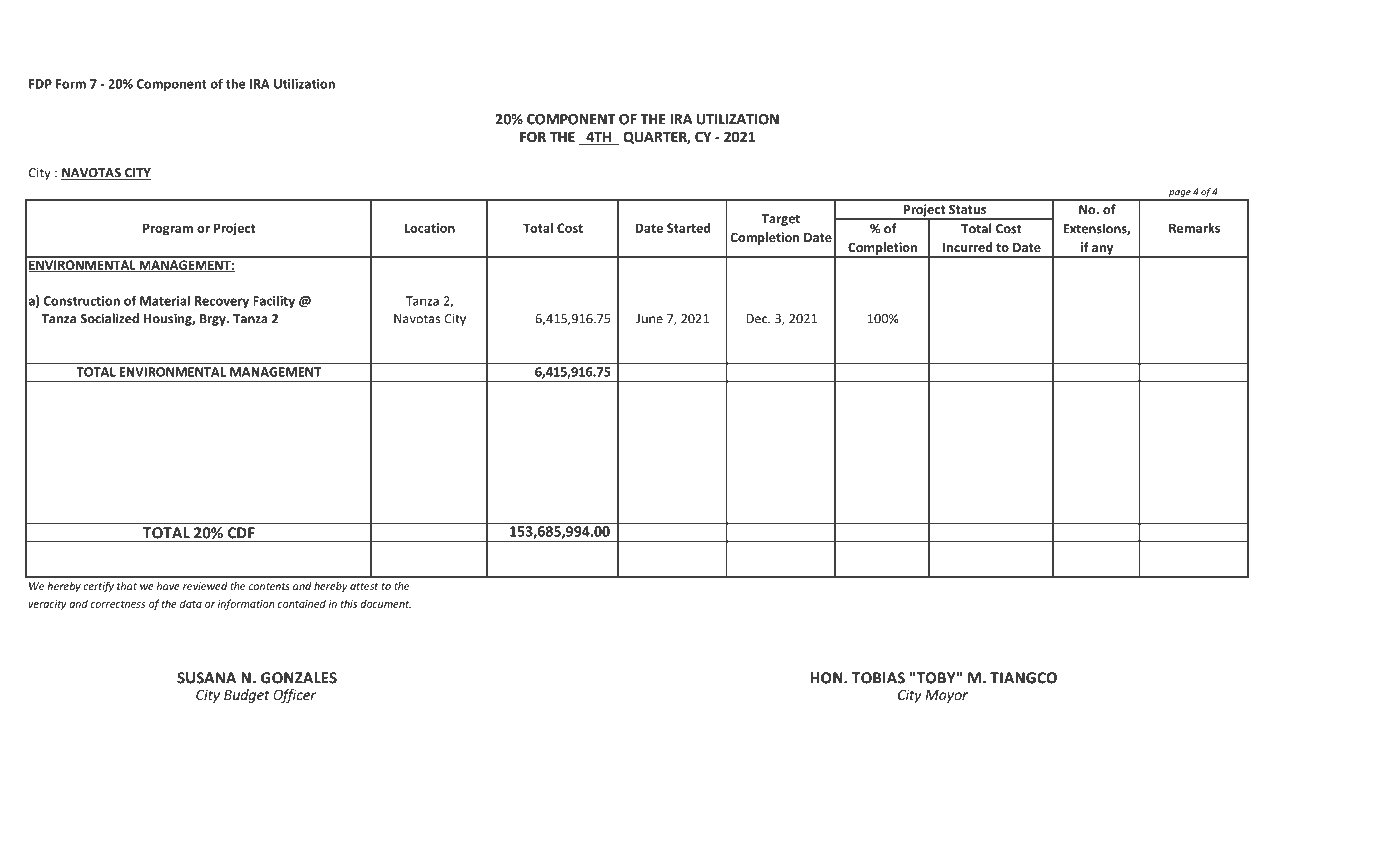 The width and height of the screenshot is (1400, 850). I want to click on SUSANA, so click(206, 678).
